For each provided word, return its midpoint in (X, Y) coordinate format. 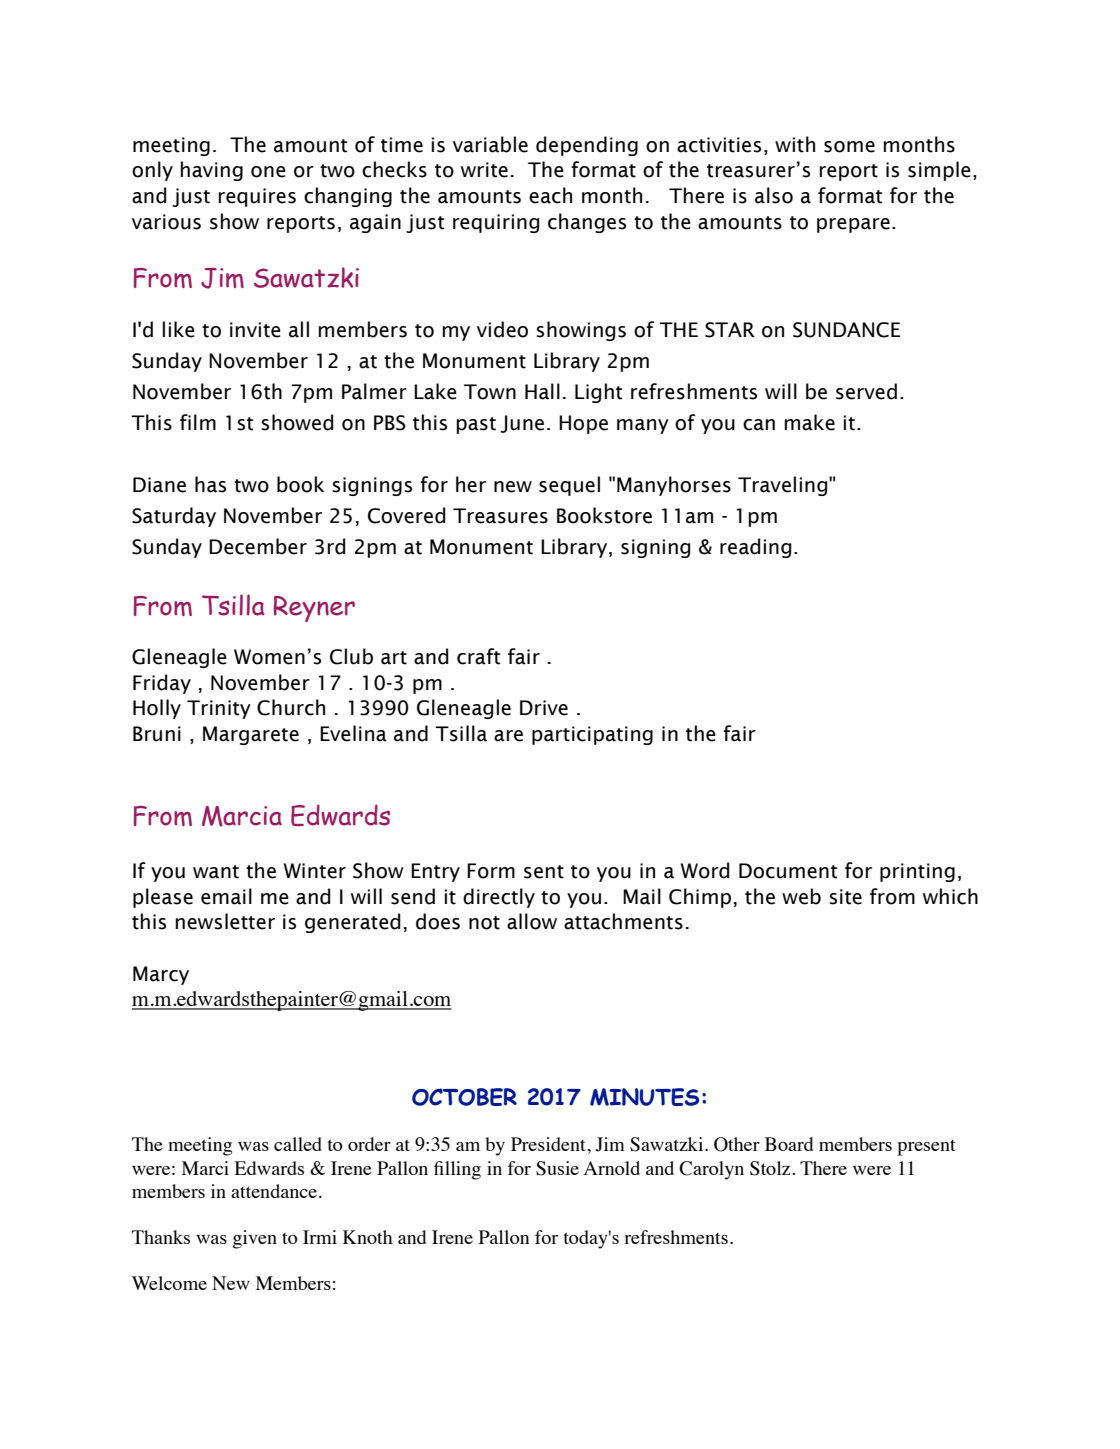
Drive (544, 708)
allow (532, 921)
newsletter (225, 921)
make (810, 422)
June (522, 424)
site (845, 897)
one (268, 172)
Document (788, 871)
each (550, 195)
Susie (557, 1168)
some (849, 147)
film (198, 422)
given (254, 1239)
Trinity (219, 709)
